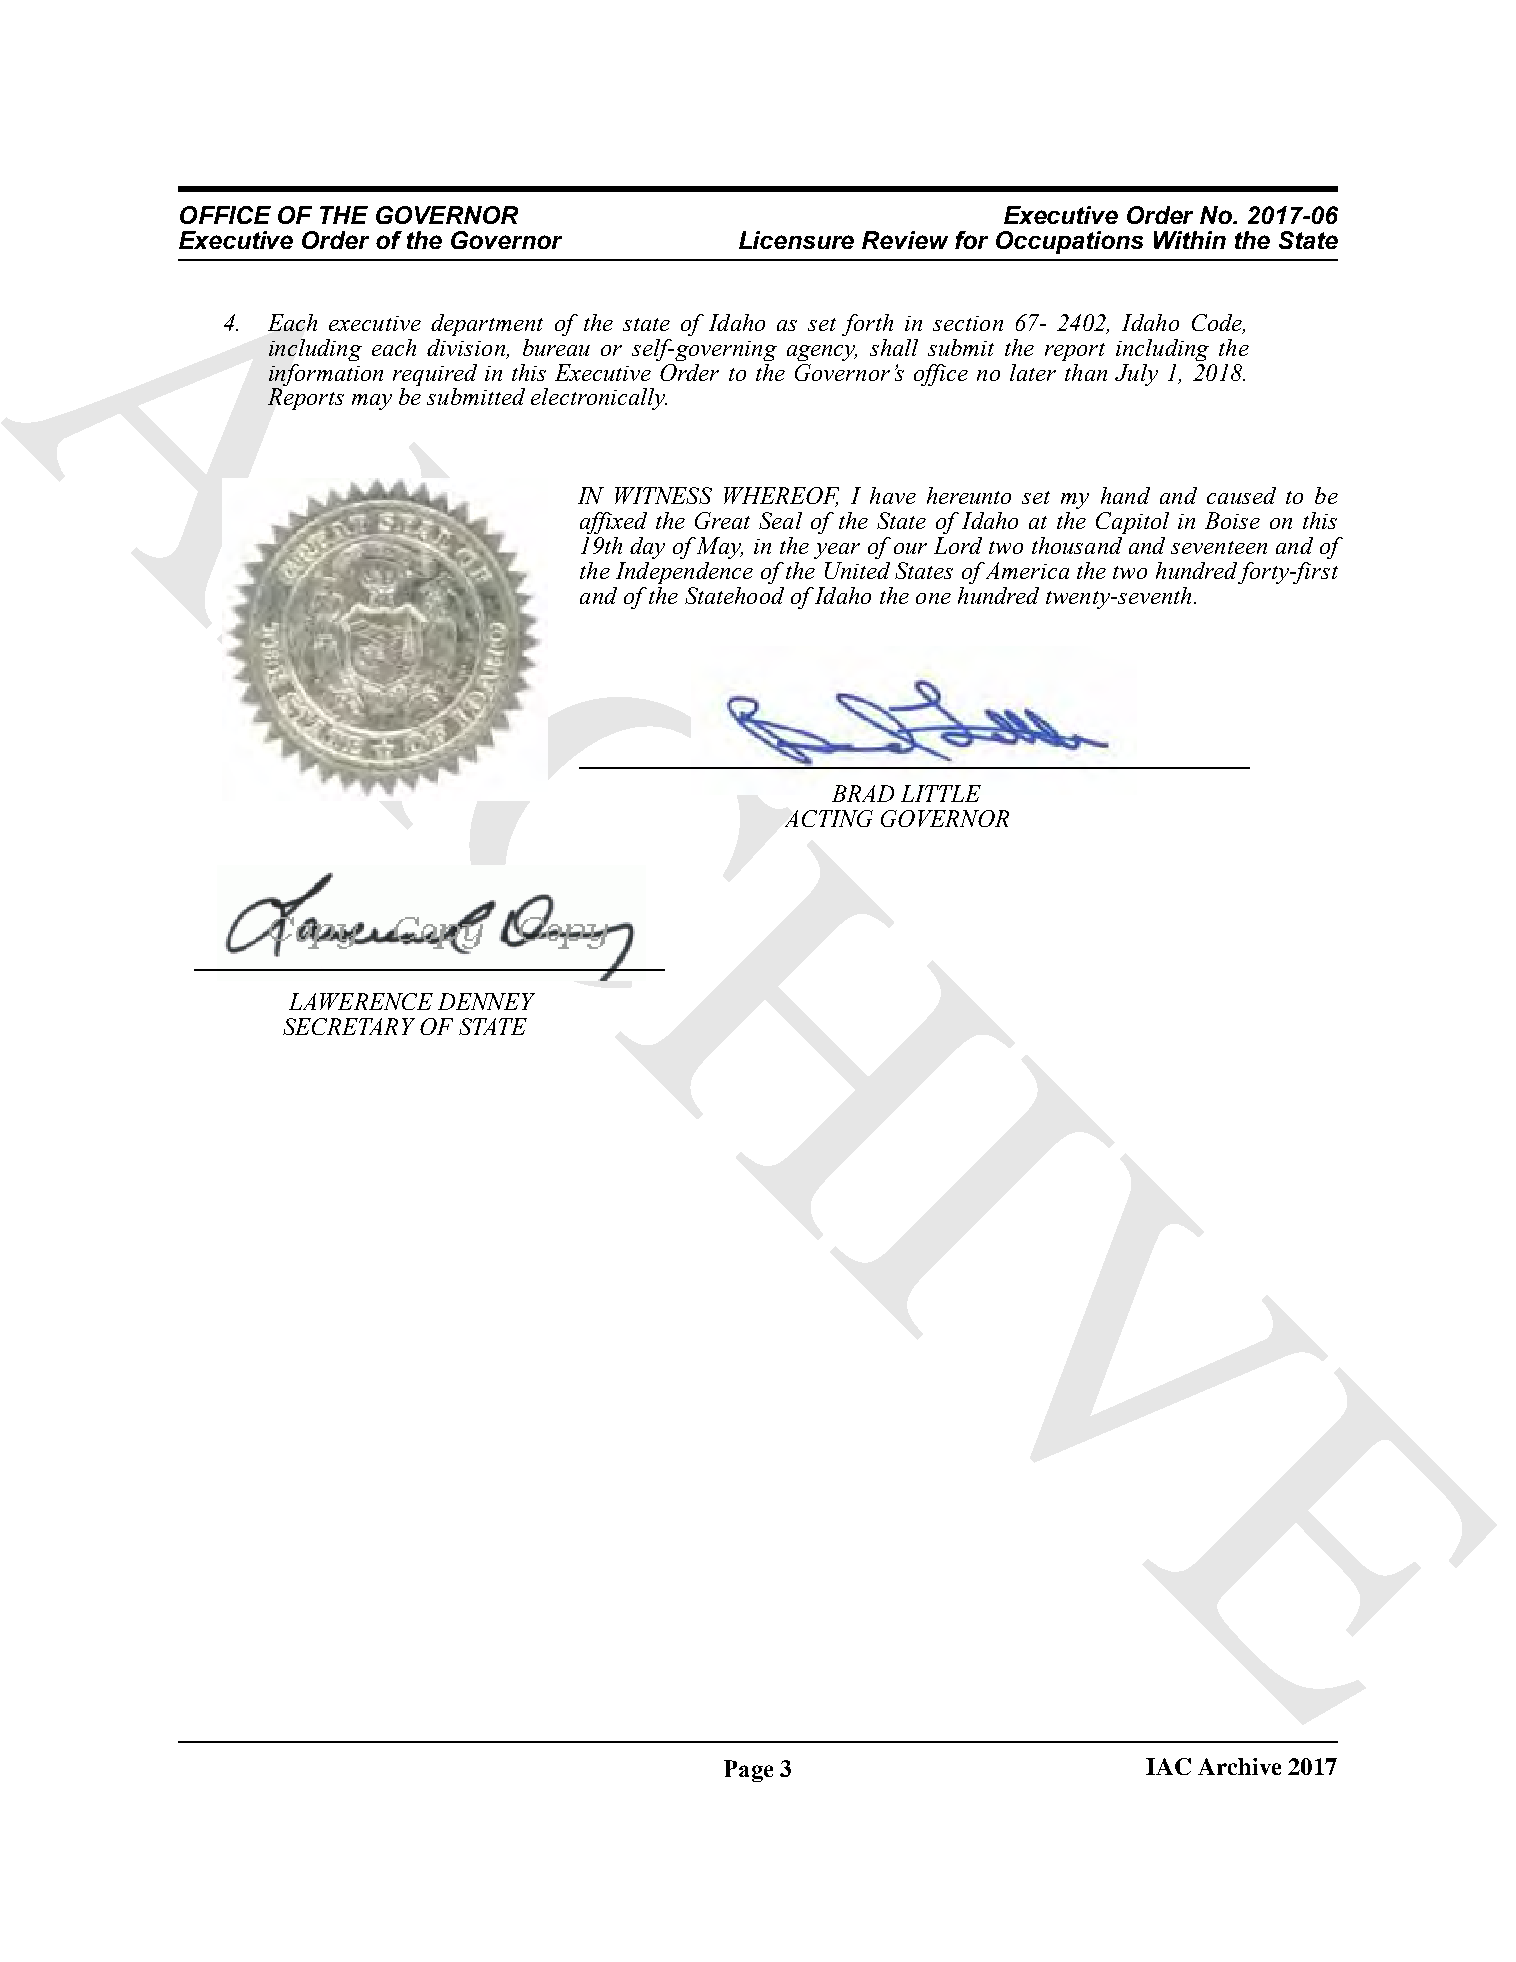  Describe the element at coordinates (1190, 240) in the document. I see `Within` at that location.
